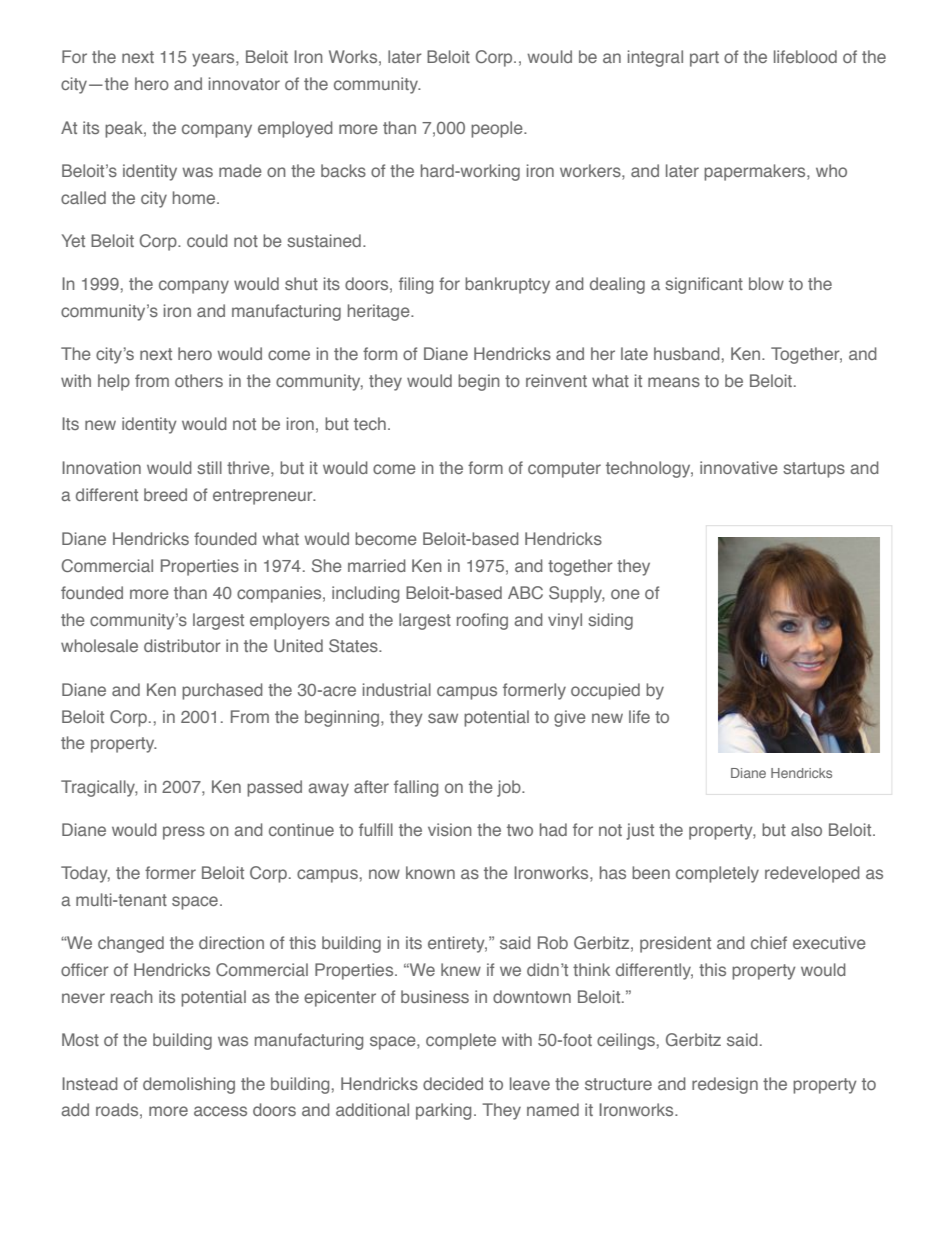 The height and width of the page is (1233, 952). What do you see at coordinates (625, 594) in the page?
I see `one` at bounding box center [625, 594].
